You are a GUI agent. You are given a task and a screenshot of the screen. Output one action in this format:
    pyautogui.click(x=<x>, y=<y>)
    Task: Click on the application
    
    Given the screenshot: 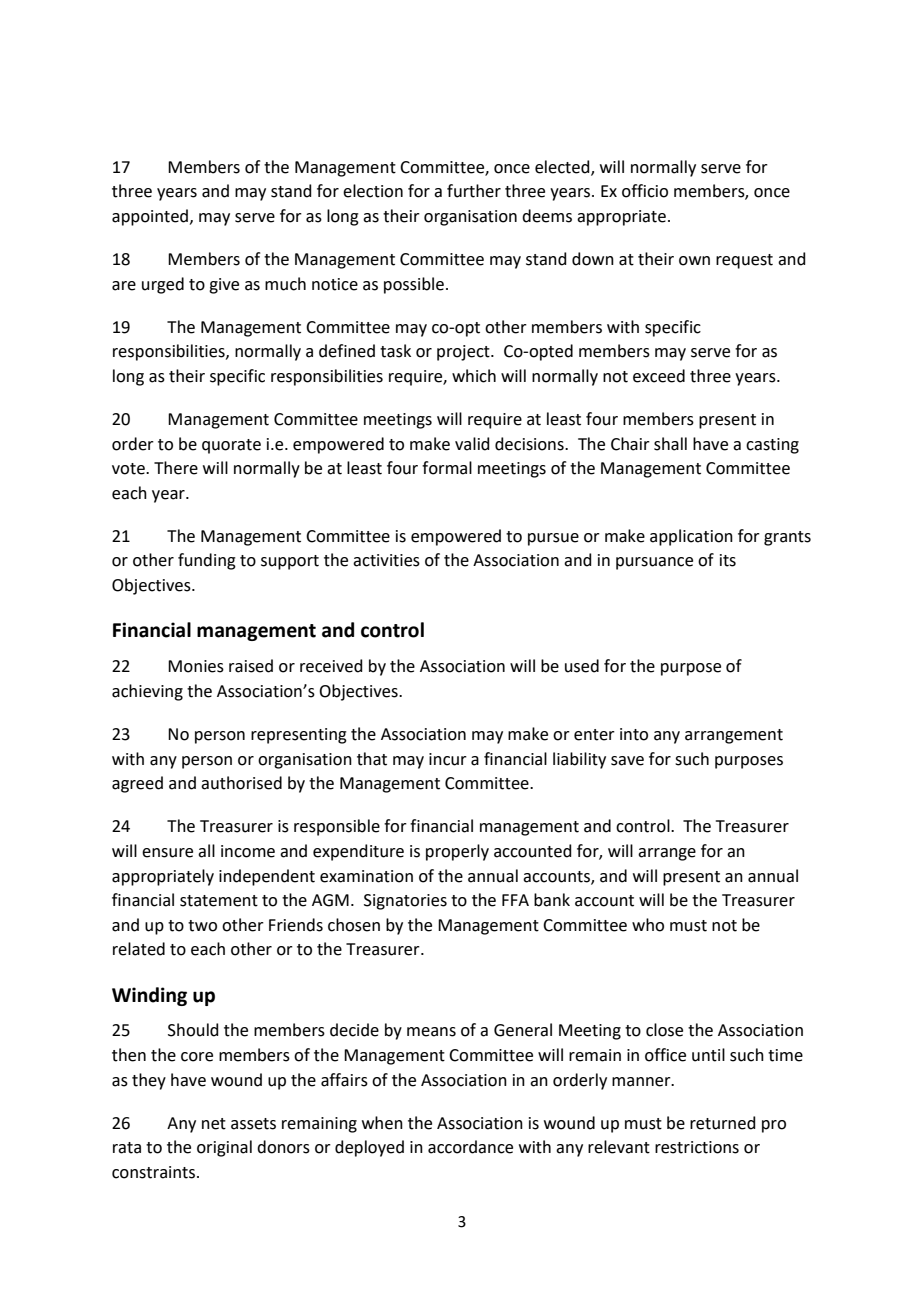 What is the action you would take?
    pyautogui.click(x=691, y=537)
